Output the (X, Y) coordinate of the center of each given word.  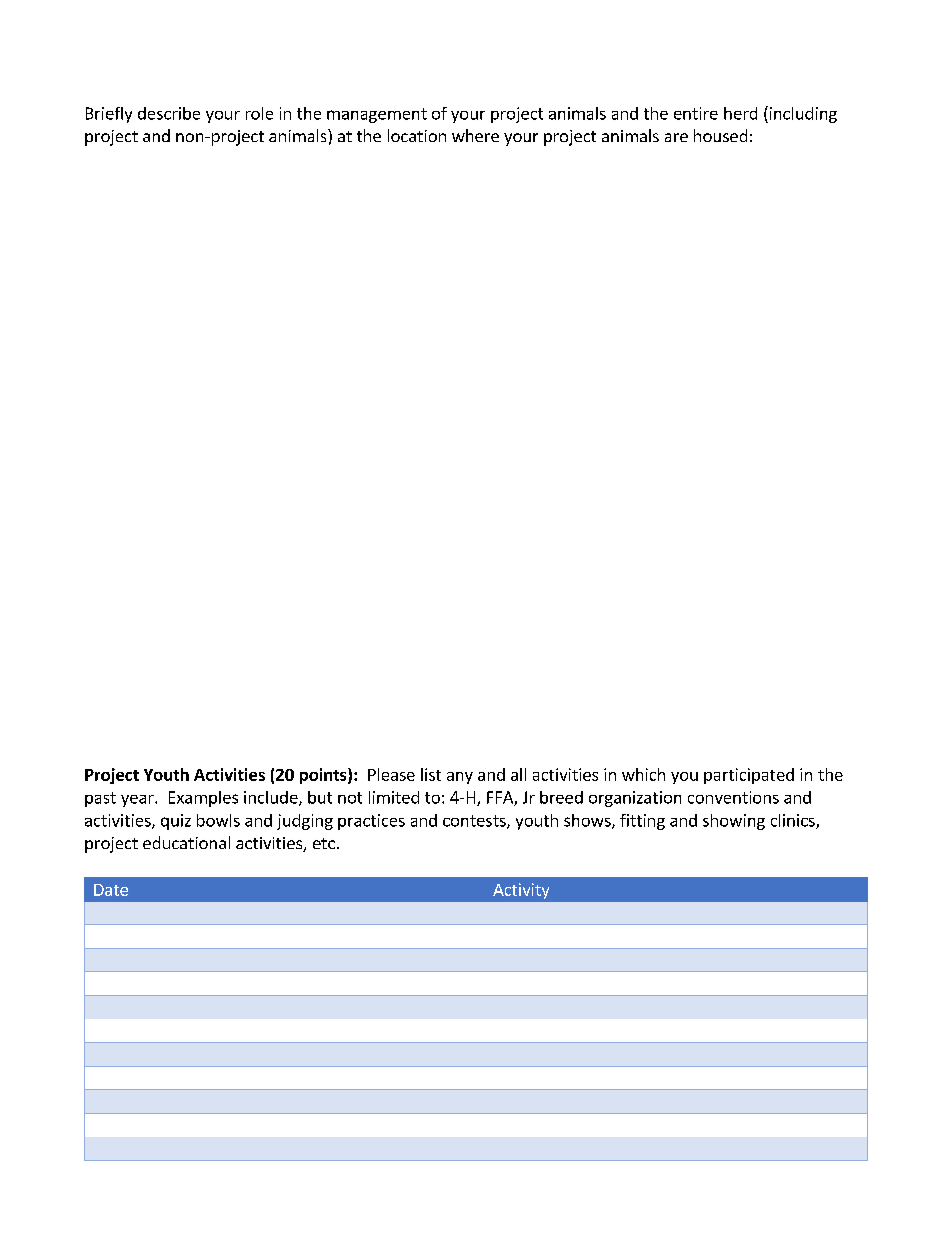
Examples (203, 799)
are (676, 137)
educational (186, 842)
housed (720, 135)
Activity (521, 891)
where (475, 135)
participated (749, 776)
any (460, 778)
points (324, 776)
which (643, 774)
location (417, 135)
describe (169, 113)
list (431, 774)
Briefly (109, 115)
